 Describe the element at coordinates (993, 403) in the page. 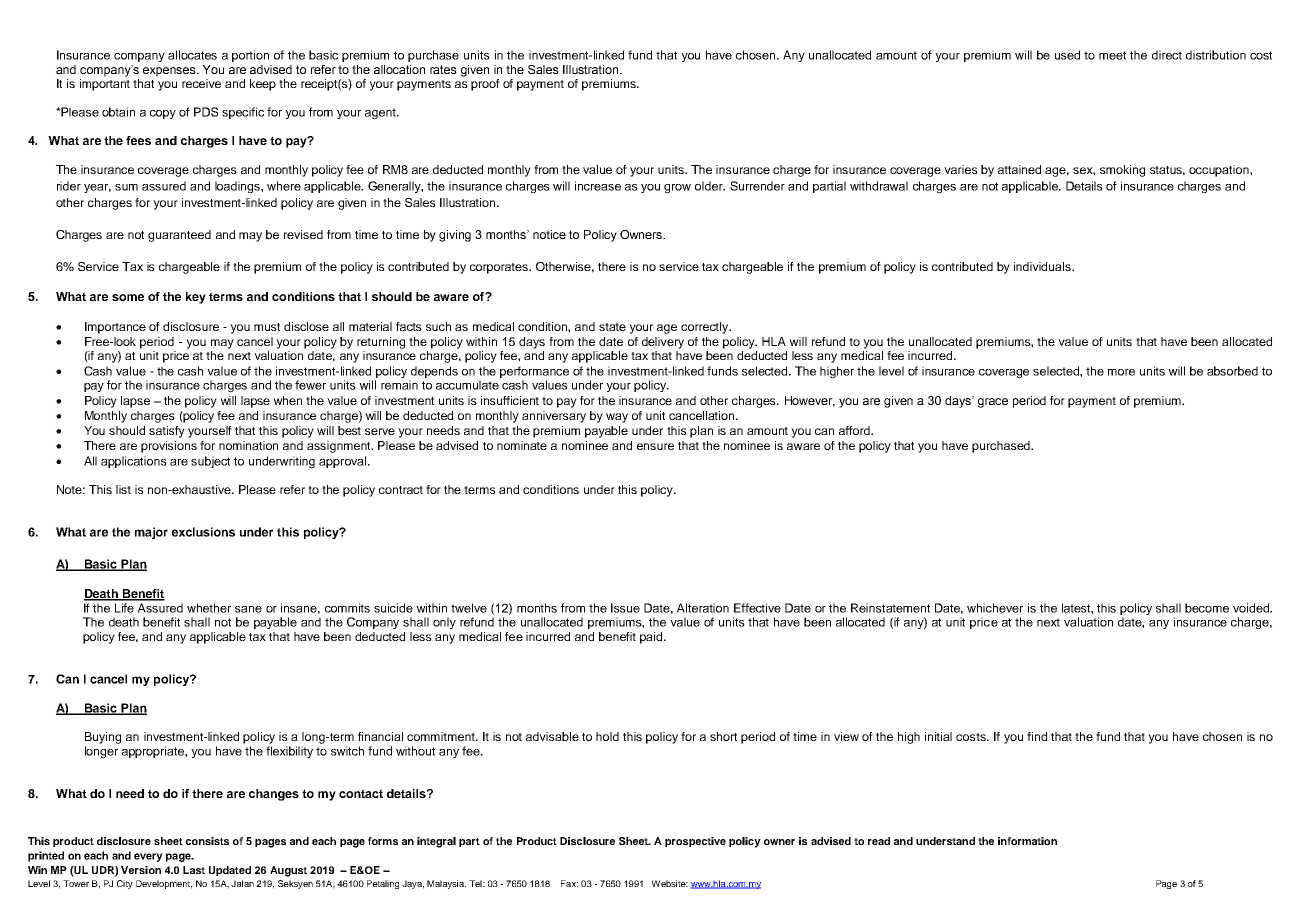

I see `grace` at that location.
